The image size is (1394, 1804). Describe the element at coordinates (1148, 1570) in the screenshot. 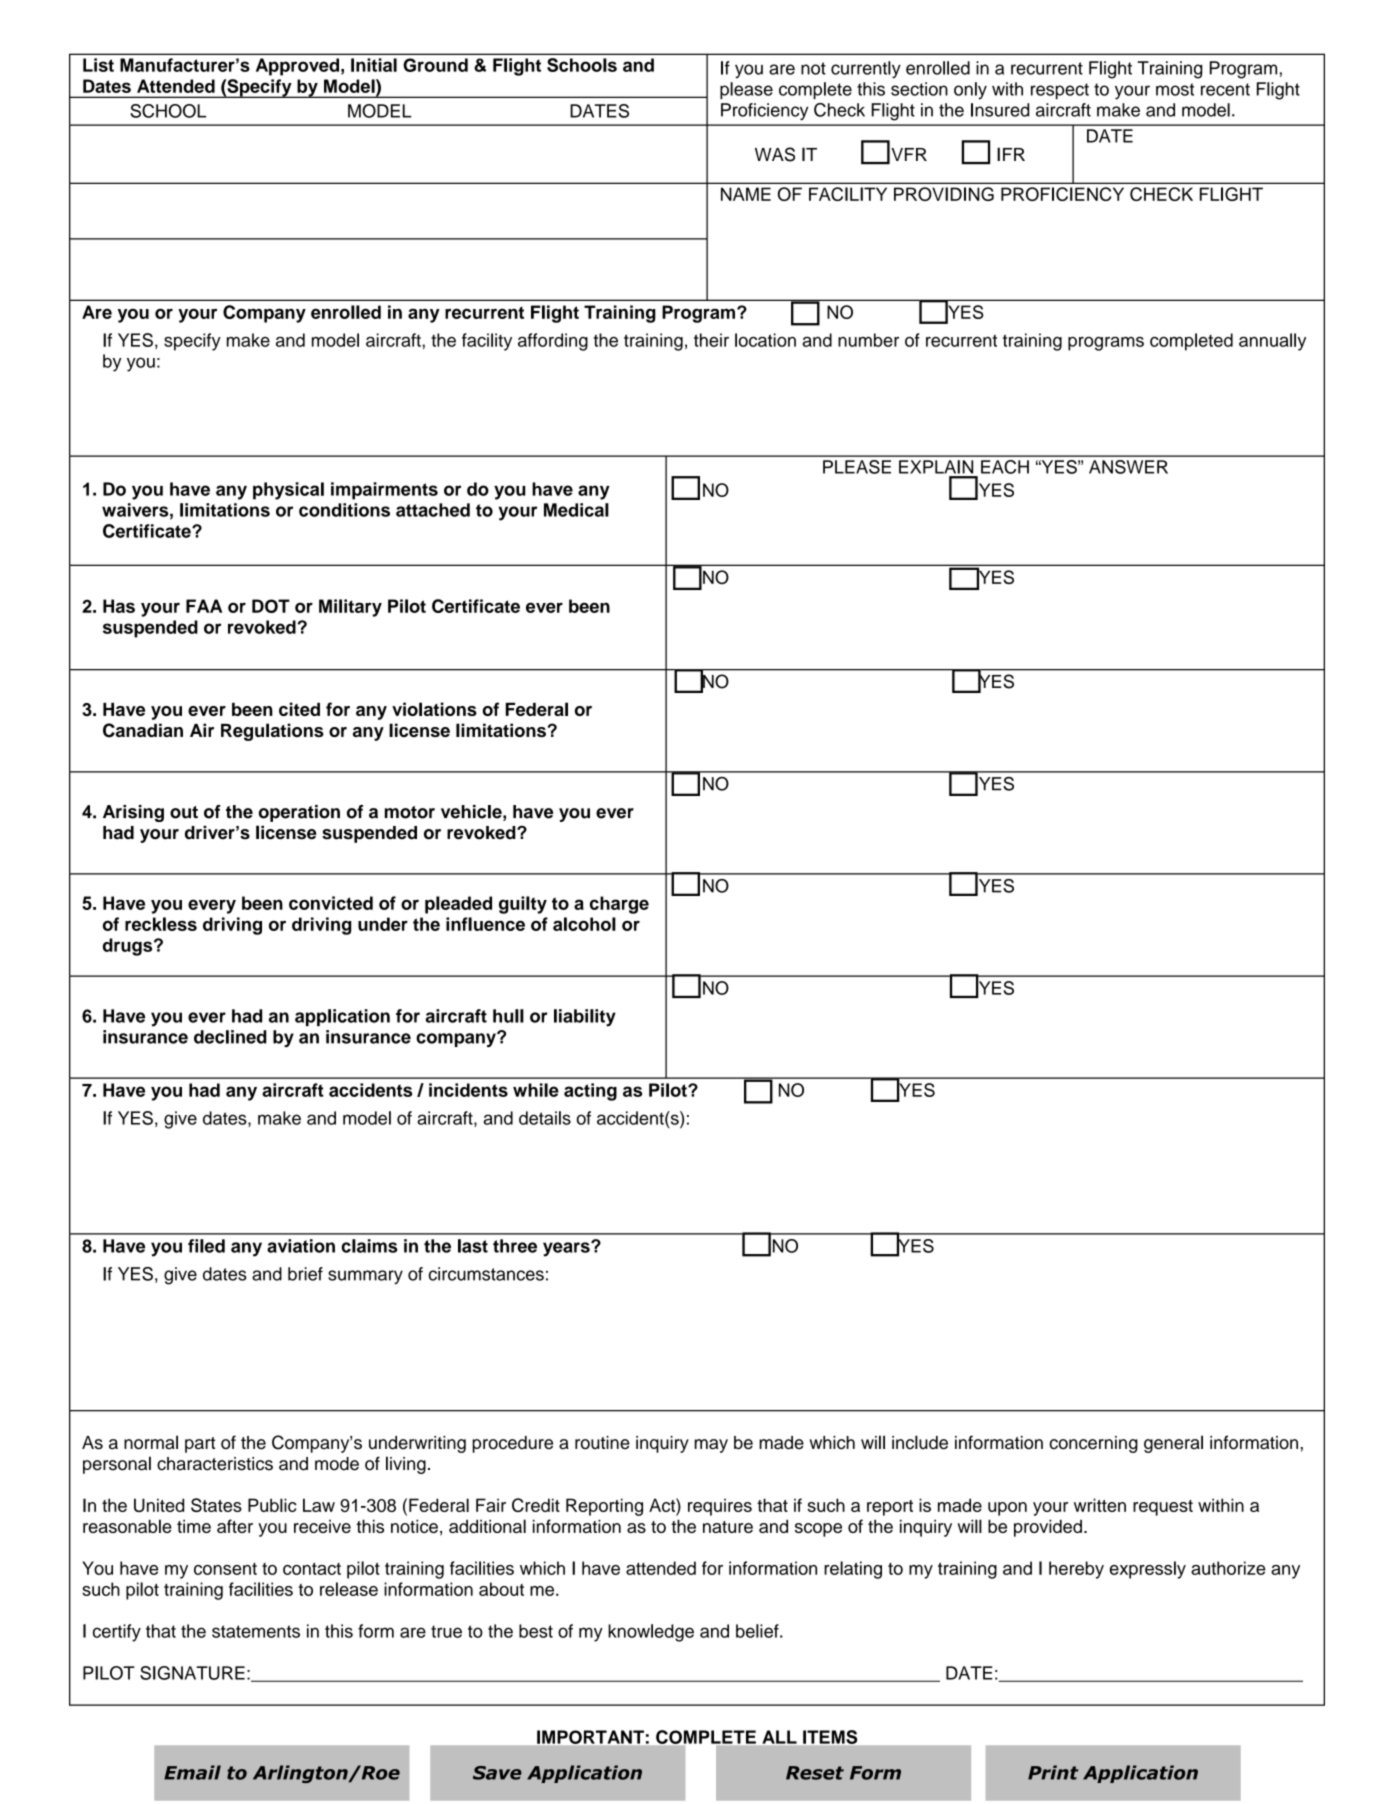

I see `expressly` at that location.
